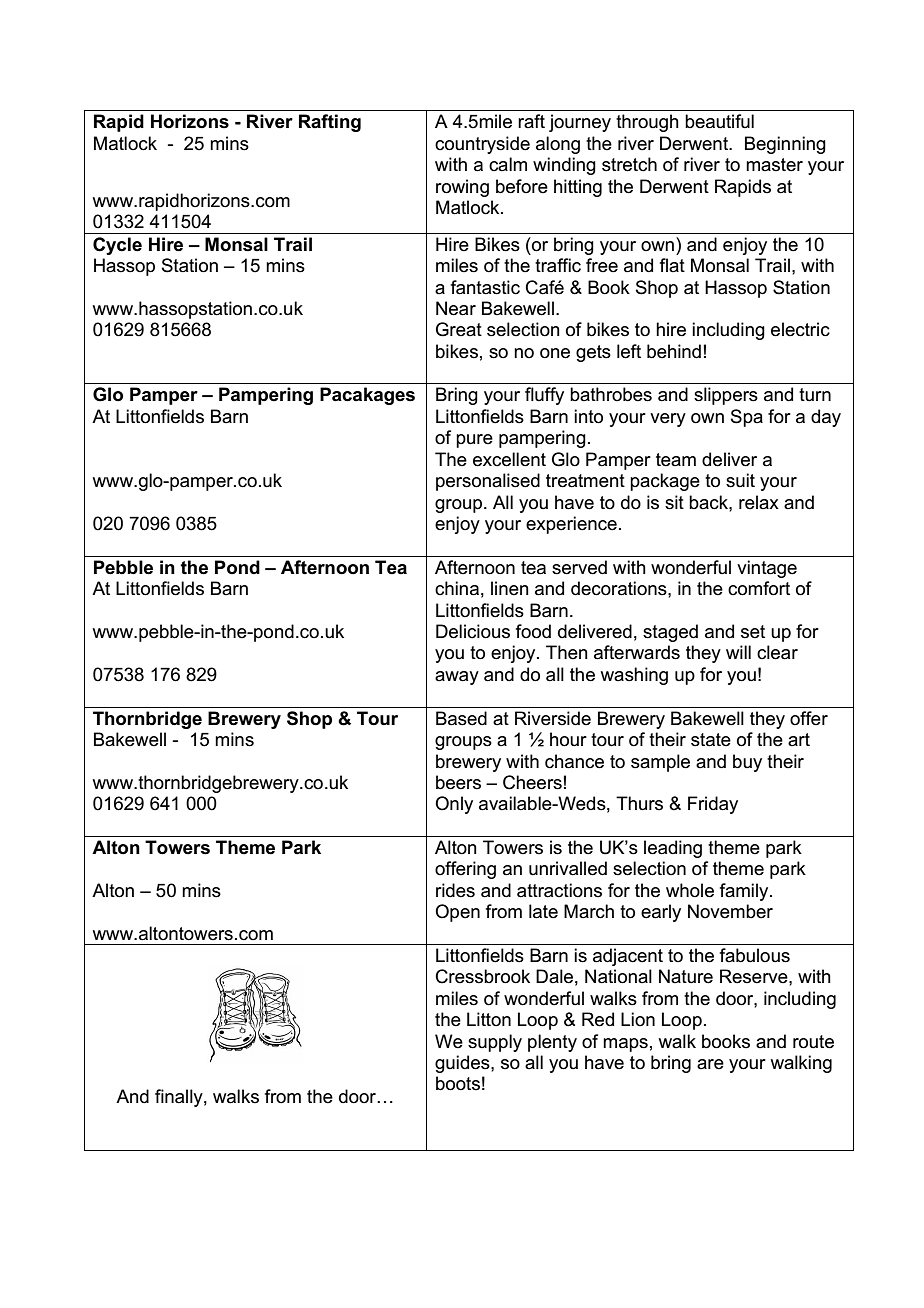 This screenshot has width=924, height=1308. Describe the element at coordinates (629, 164) in the screenshot. I see `stretch` at that location.
